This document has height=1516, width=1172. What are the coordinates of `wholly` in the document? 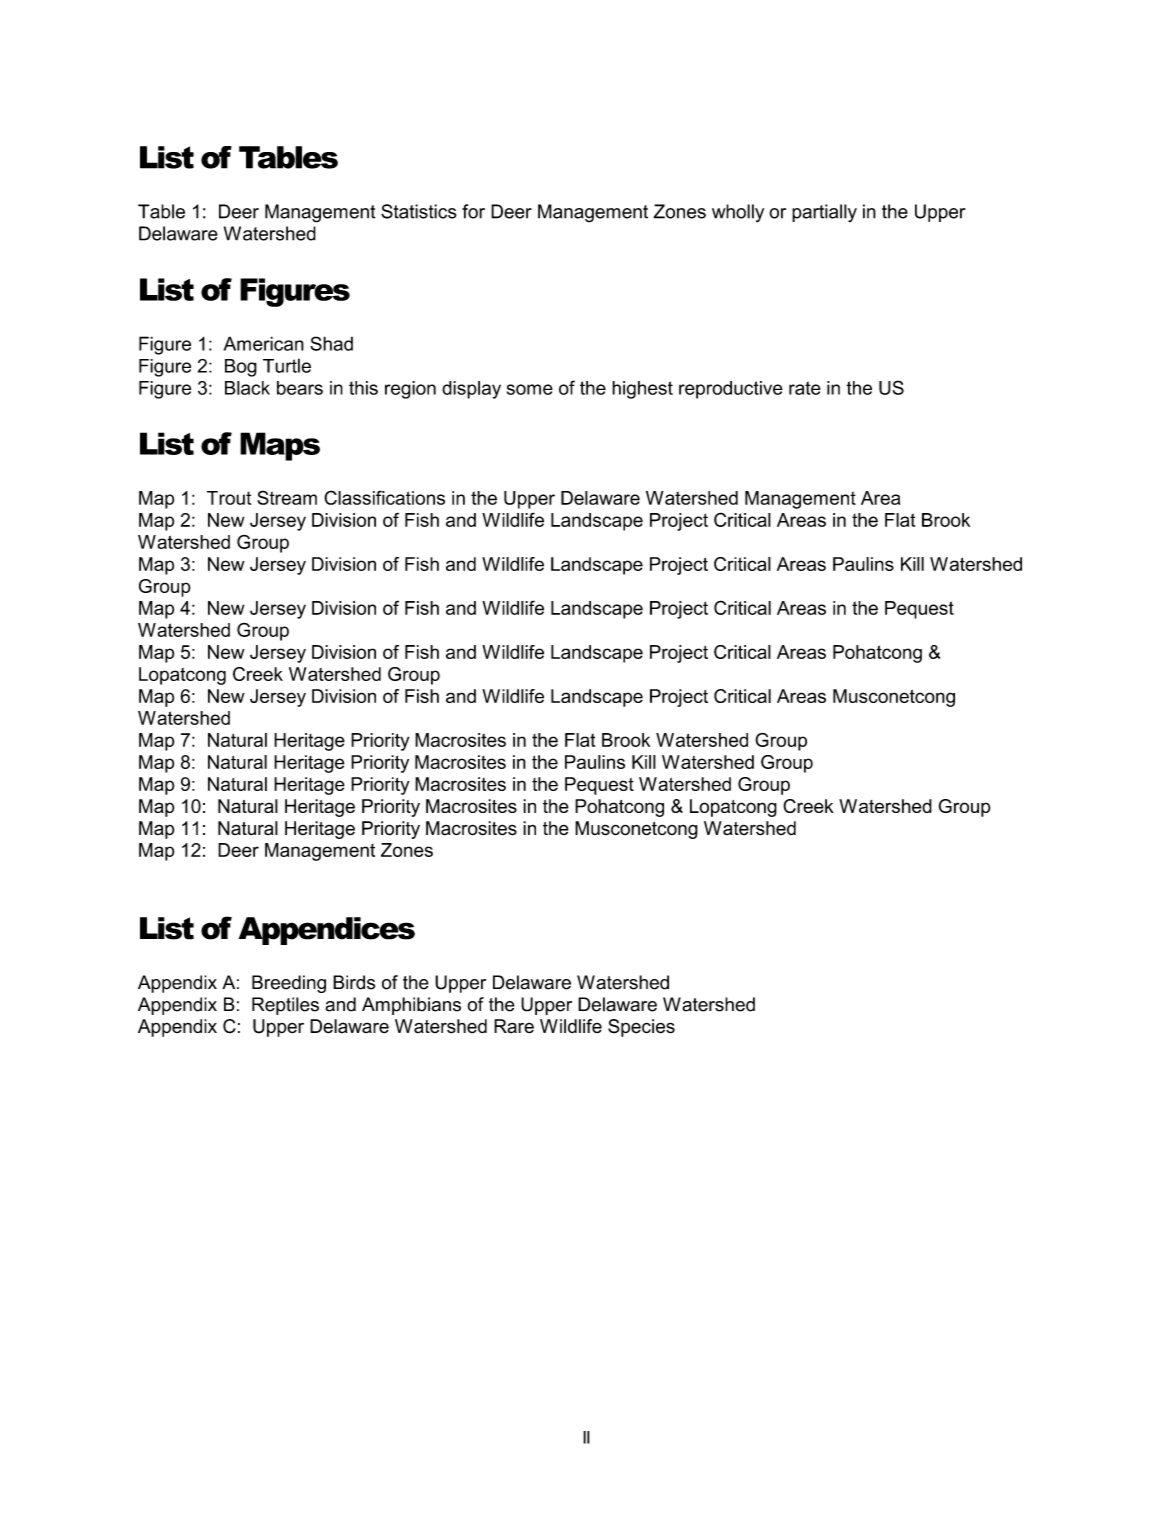 It's located at (738, 213).
